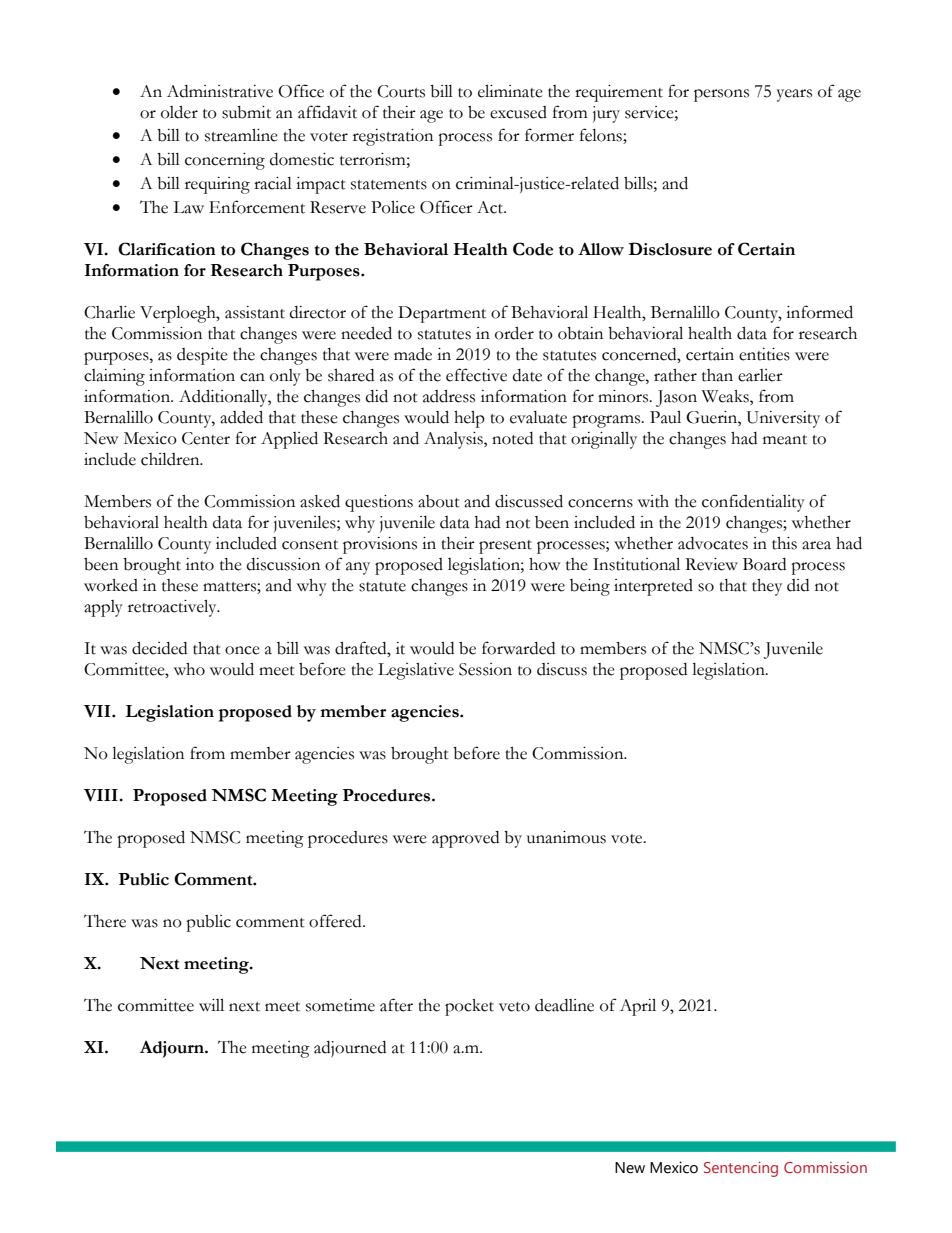 This screenshot has width=952, height=1233. Describe the element at coordinates (465, 839) in the screenshot. I see `approved` at that location.
